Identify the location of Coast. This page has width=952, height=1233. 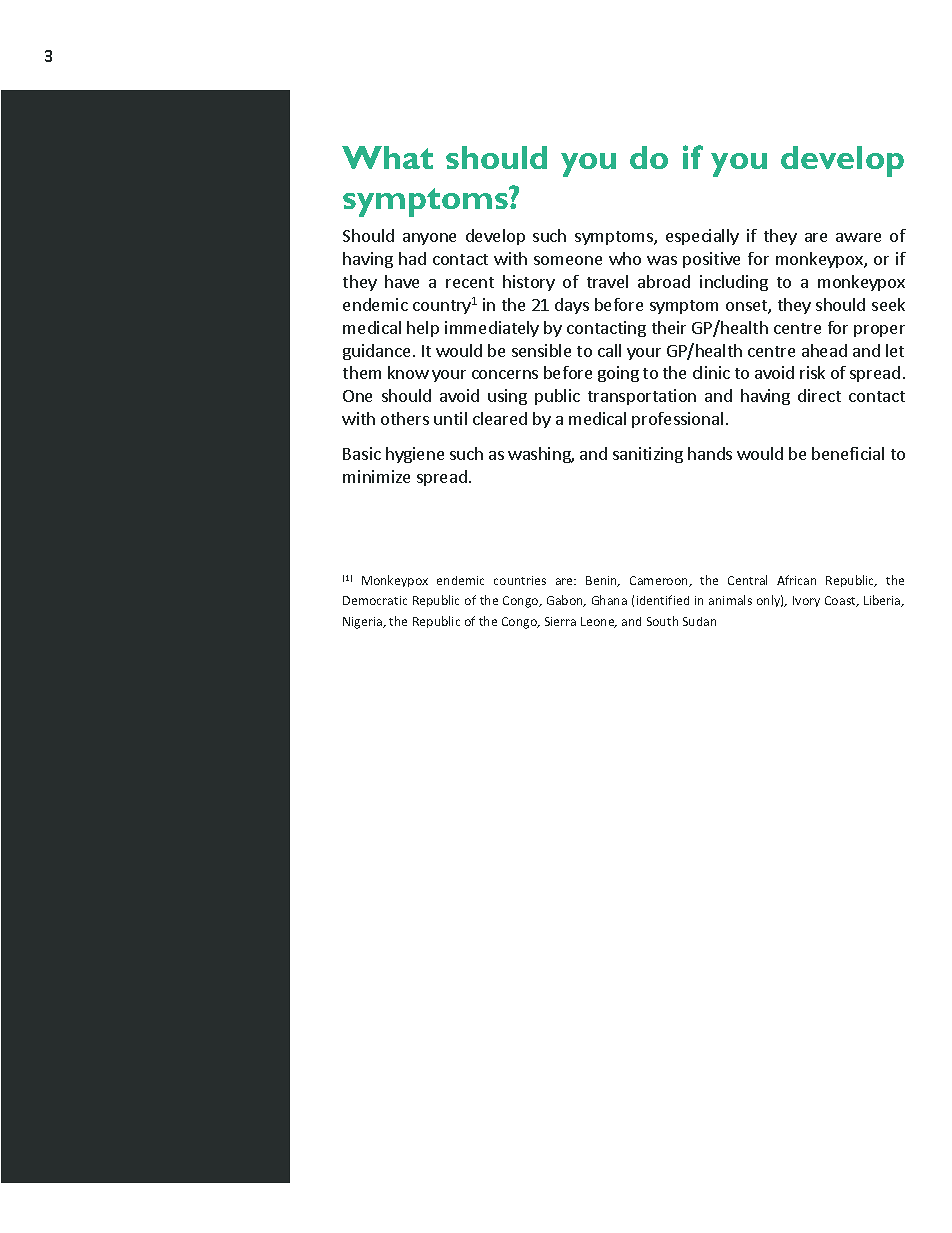
(841, 601).
